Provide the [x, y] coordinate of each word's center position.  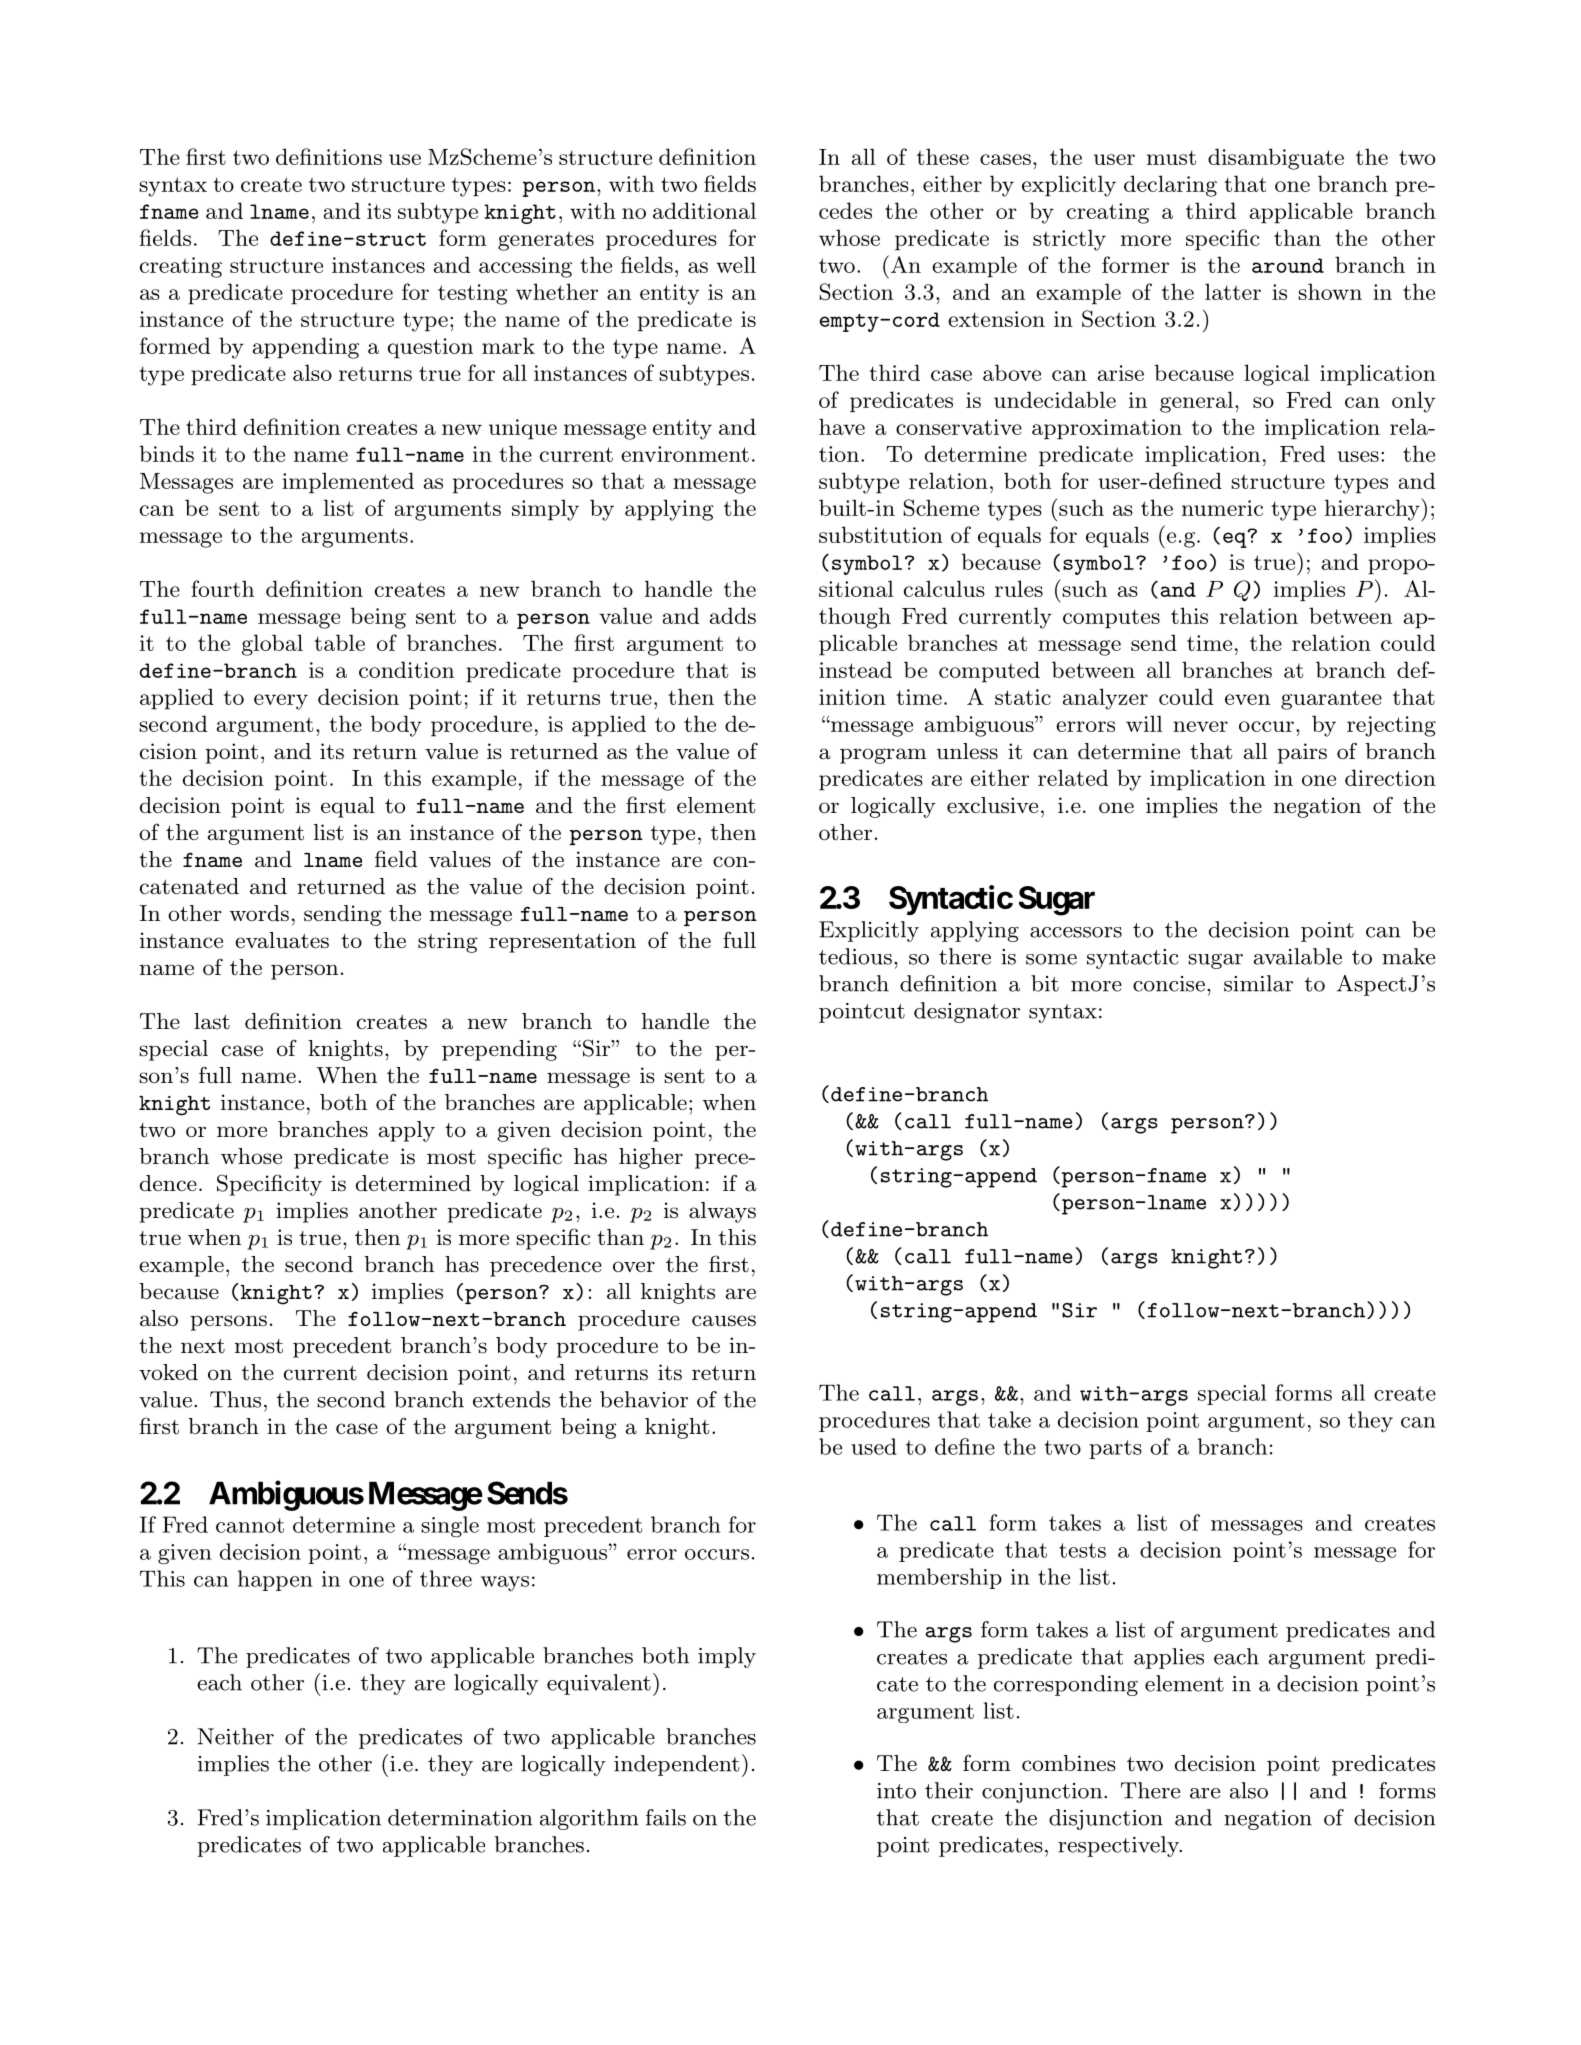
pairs [1302, 753]
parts [1115, 1449]
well [736, 264]
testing [473, 294]
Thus [235, 1399]
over [634, 1266]
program [883, 756]
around [1288, 265]
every [281, 702]
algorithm [589, 1819]
